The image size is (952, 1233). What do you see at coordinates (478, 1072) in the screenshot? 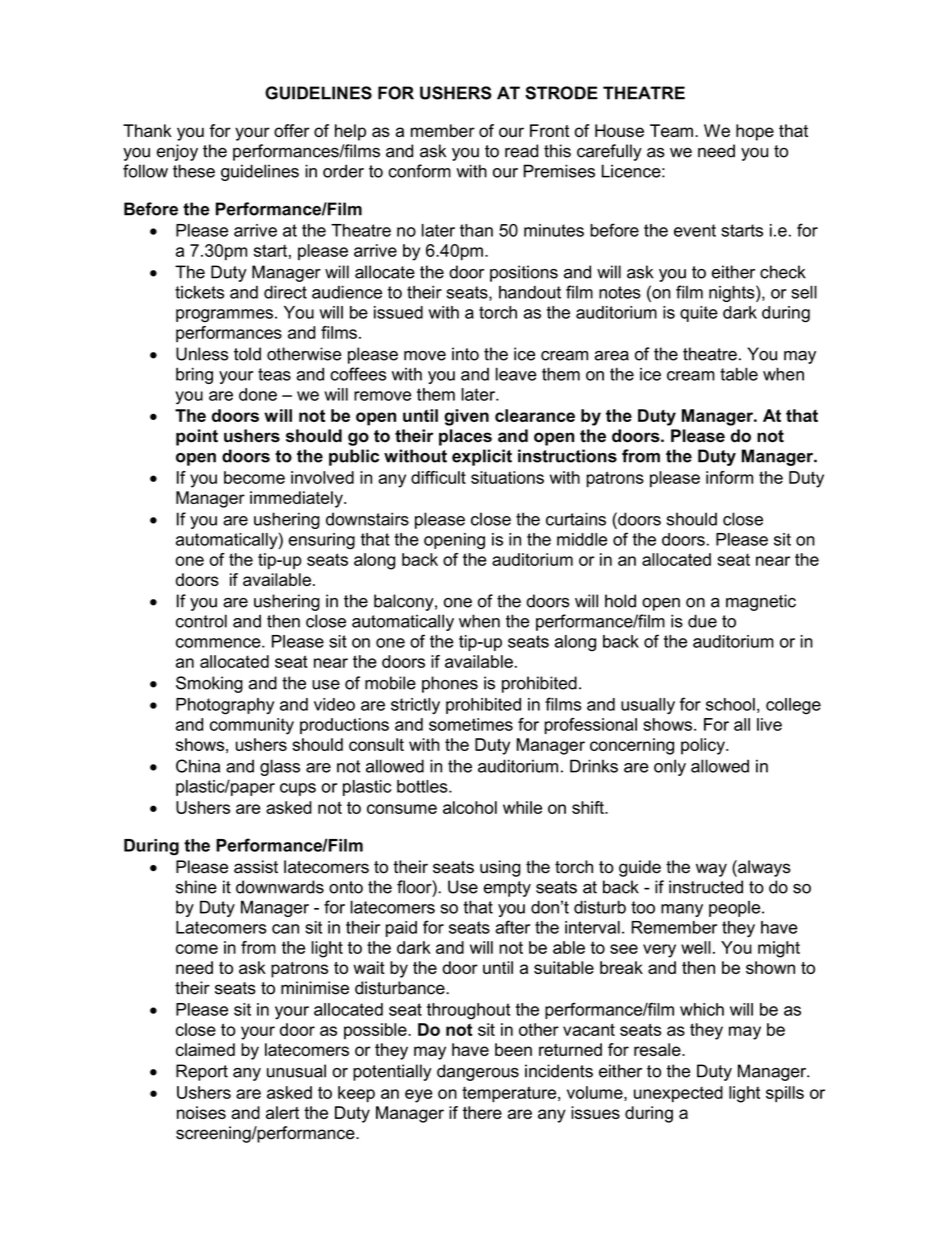
I see `dangerous` at bounding box center [478, 1072].
